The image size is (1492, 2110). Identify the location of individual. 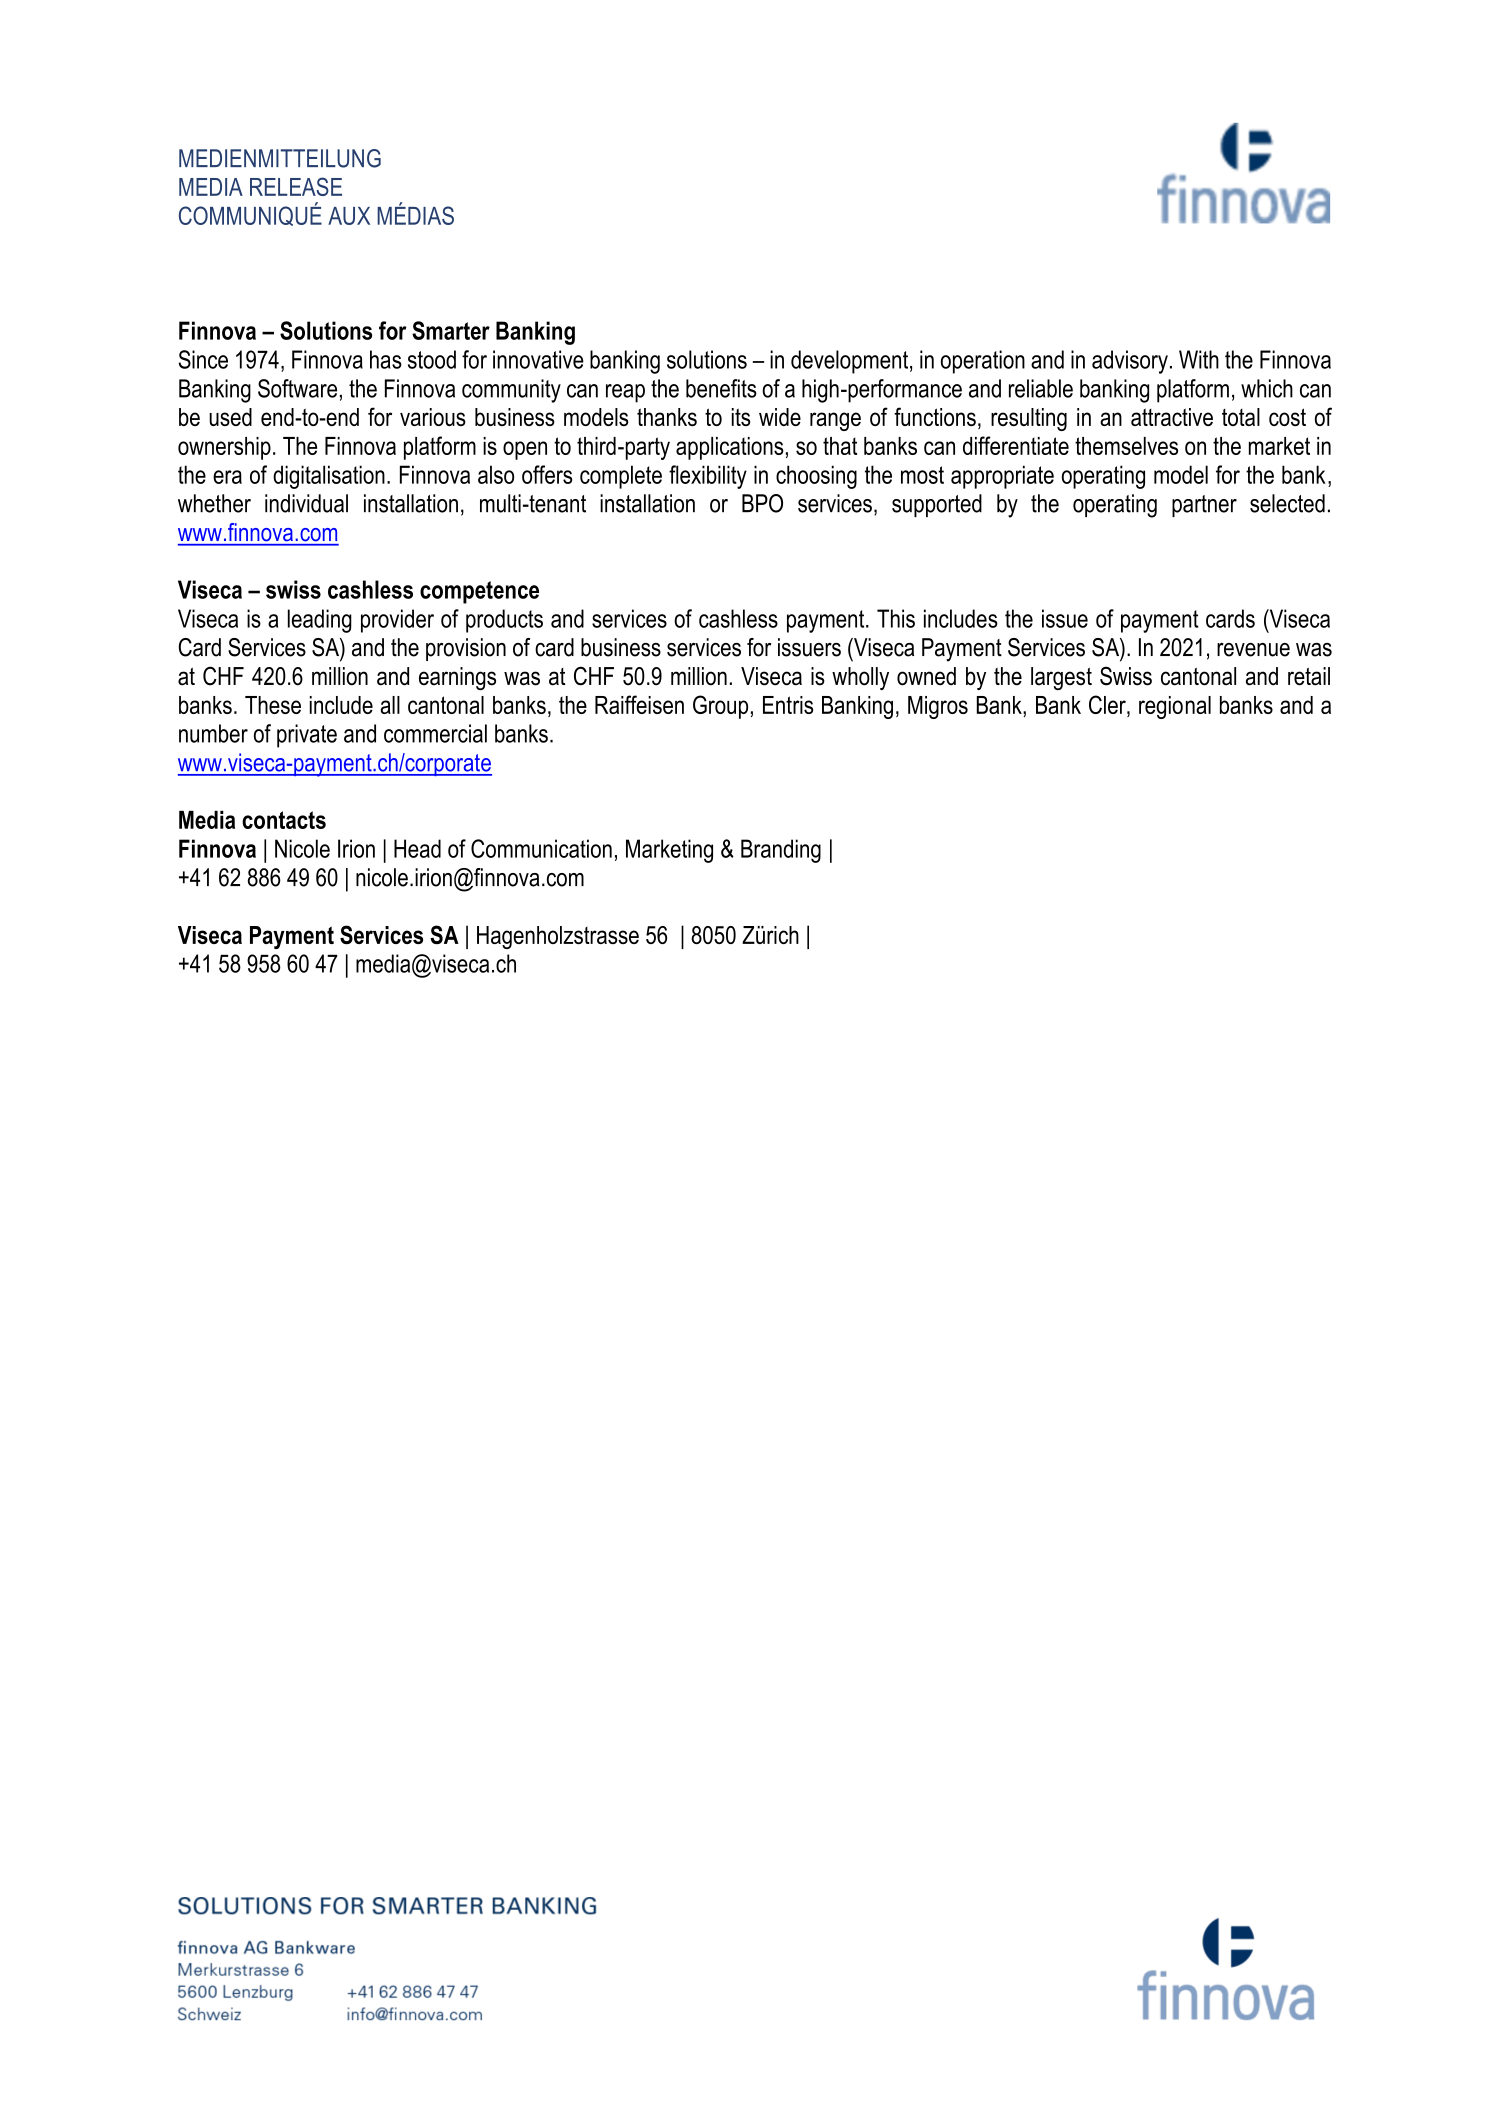
(306, 503).
